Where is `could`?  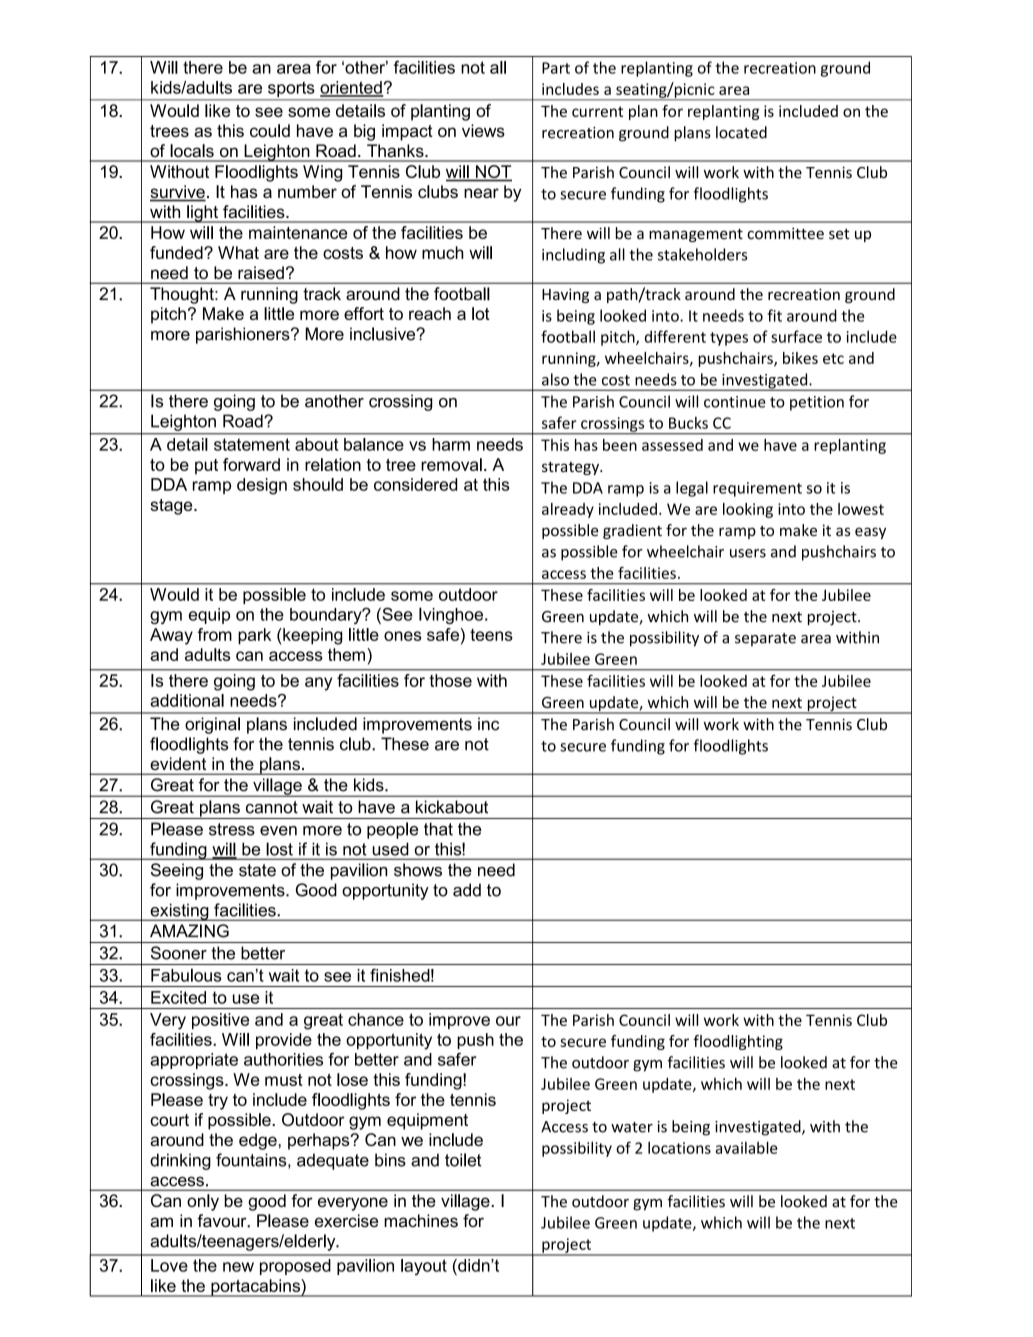 could is located at coordinates (270, 130).
